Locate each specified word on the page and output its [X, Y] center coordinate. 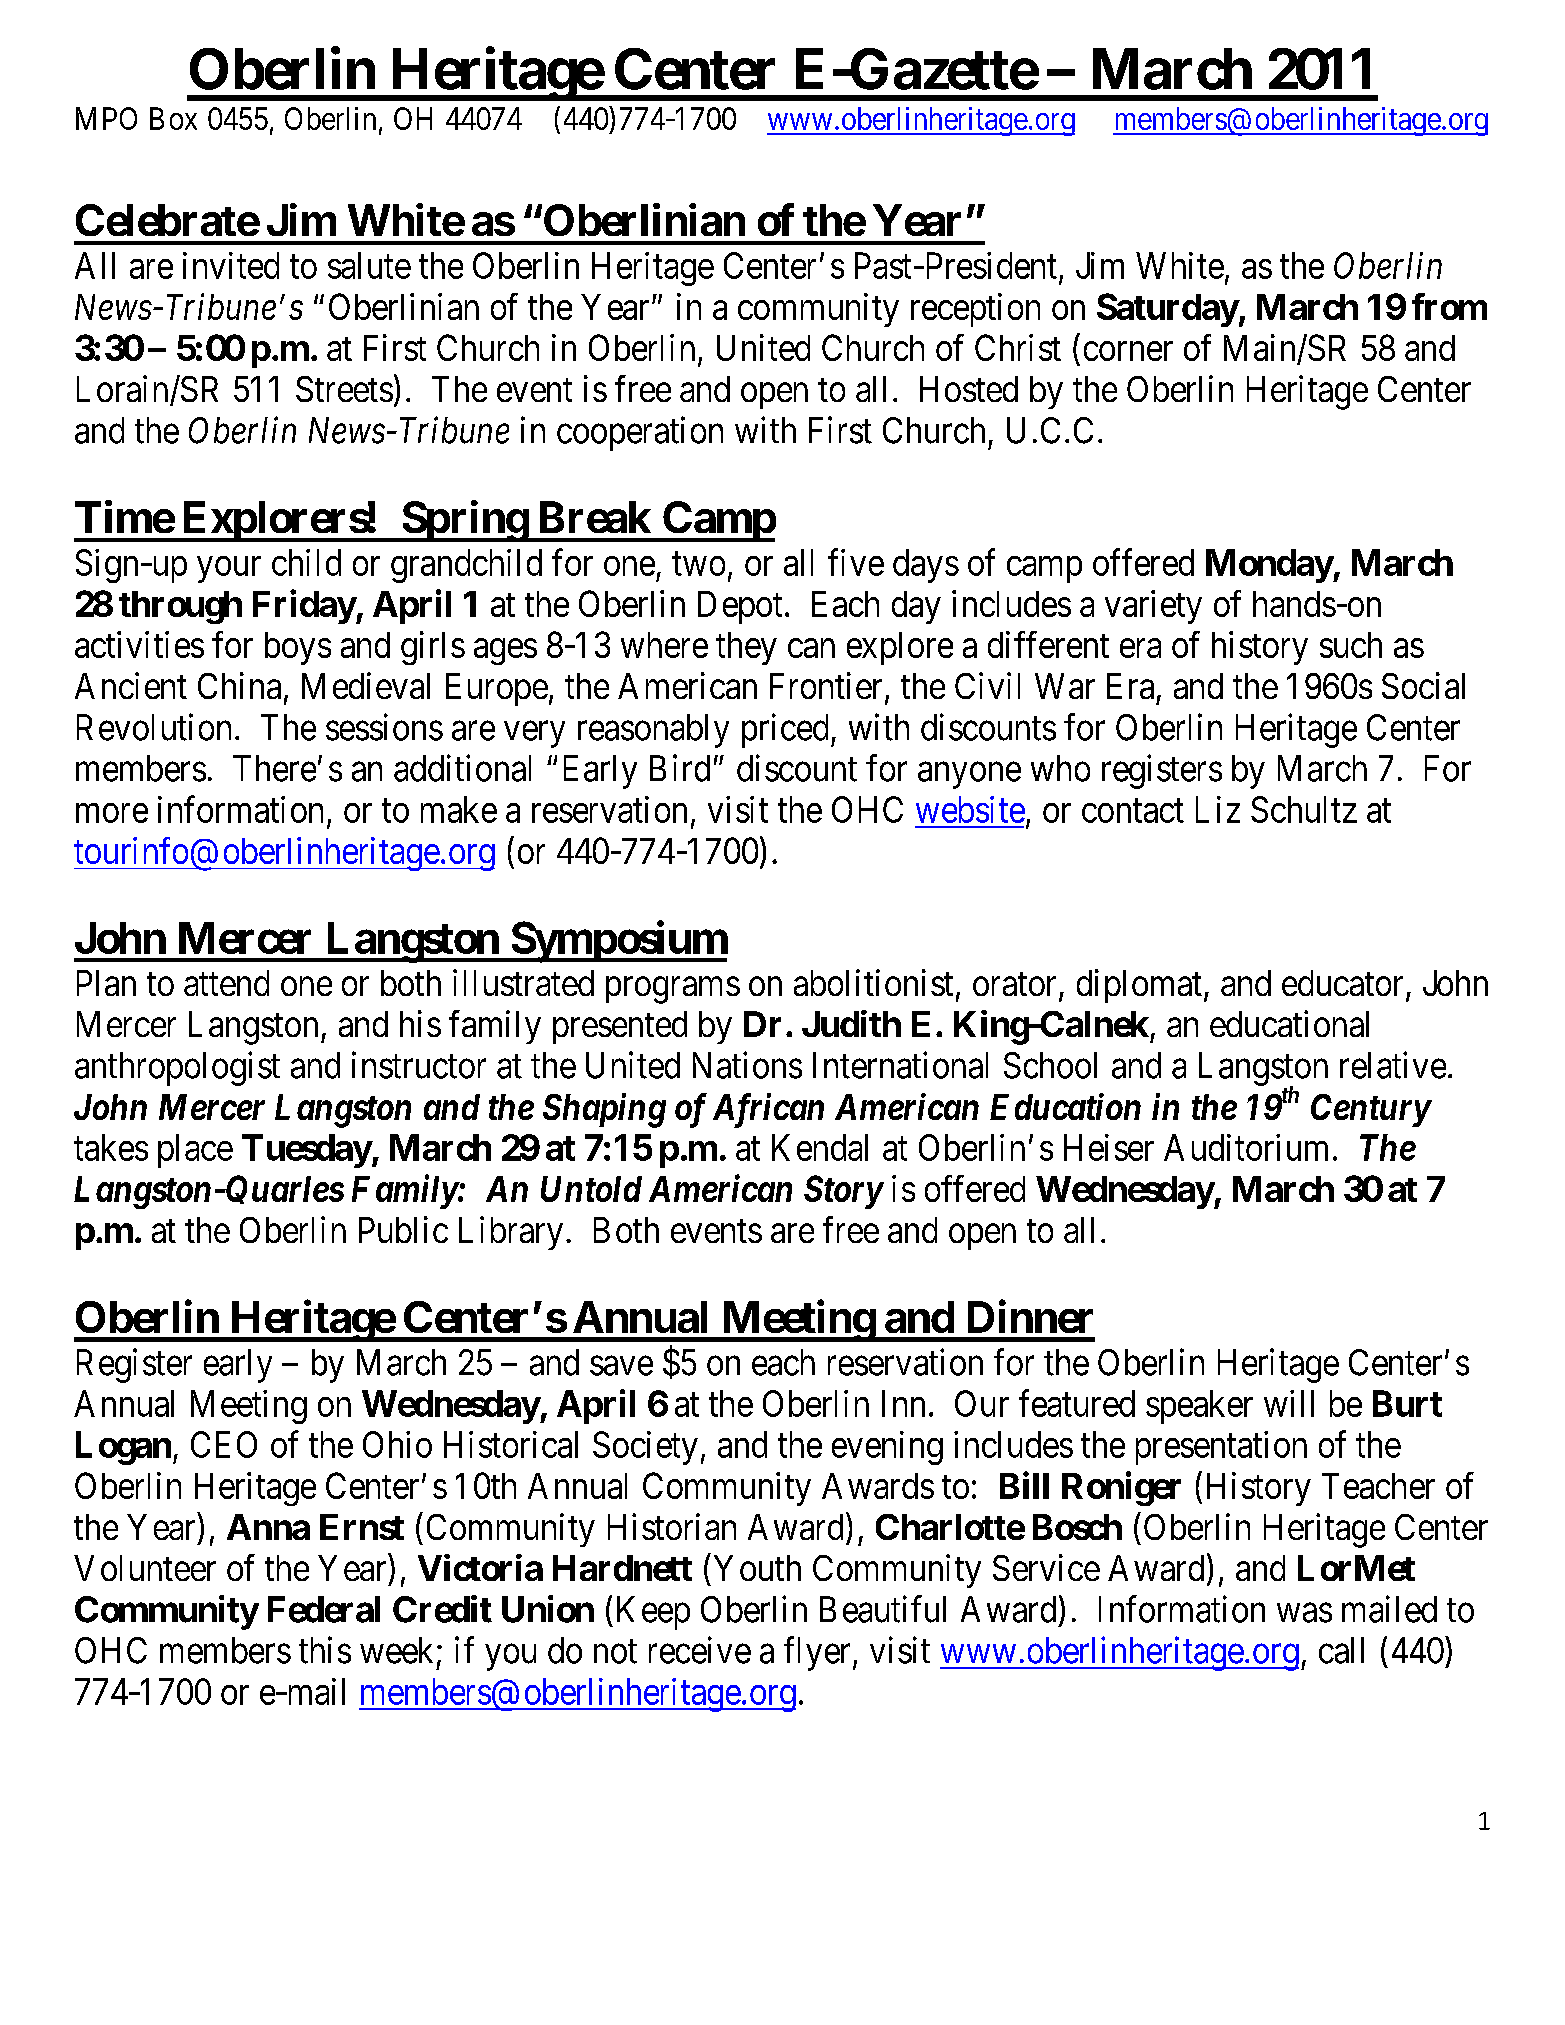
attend [226, 983]
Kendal [820, 1147]
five [856, 562]
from [1449, 306]
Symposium [618, 942]
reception [975, 310]
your [229, 570]
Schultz [1304, 809]
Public [403, 1229]
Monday [1269, 566]
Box [173, 118]
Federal [324, 1609]
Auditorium [1246, 1147]
